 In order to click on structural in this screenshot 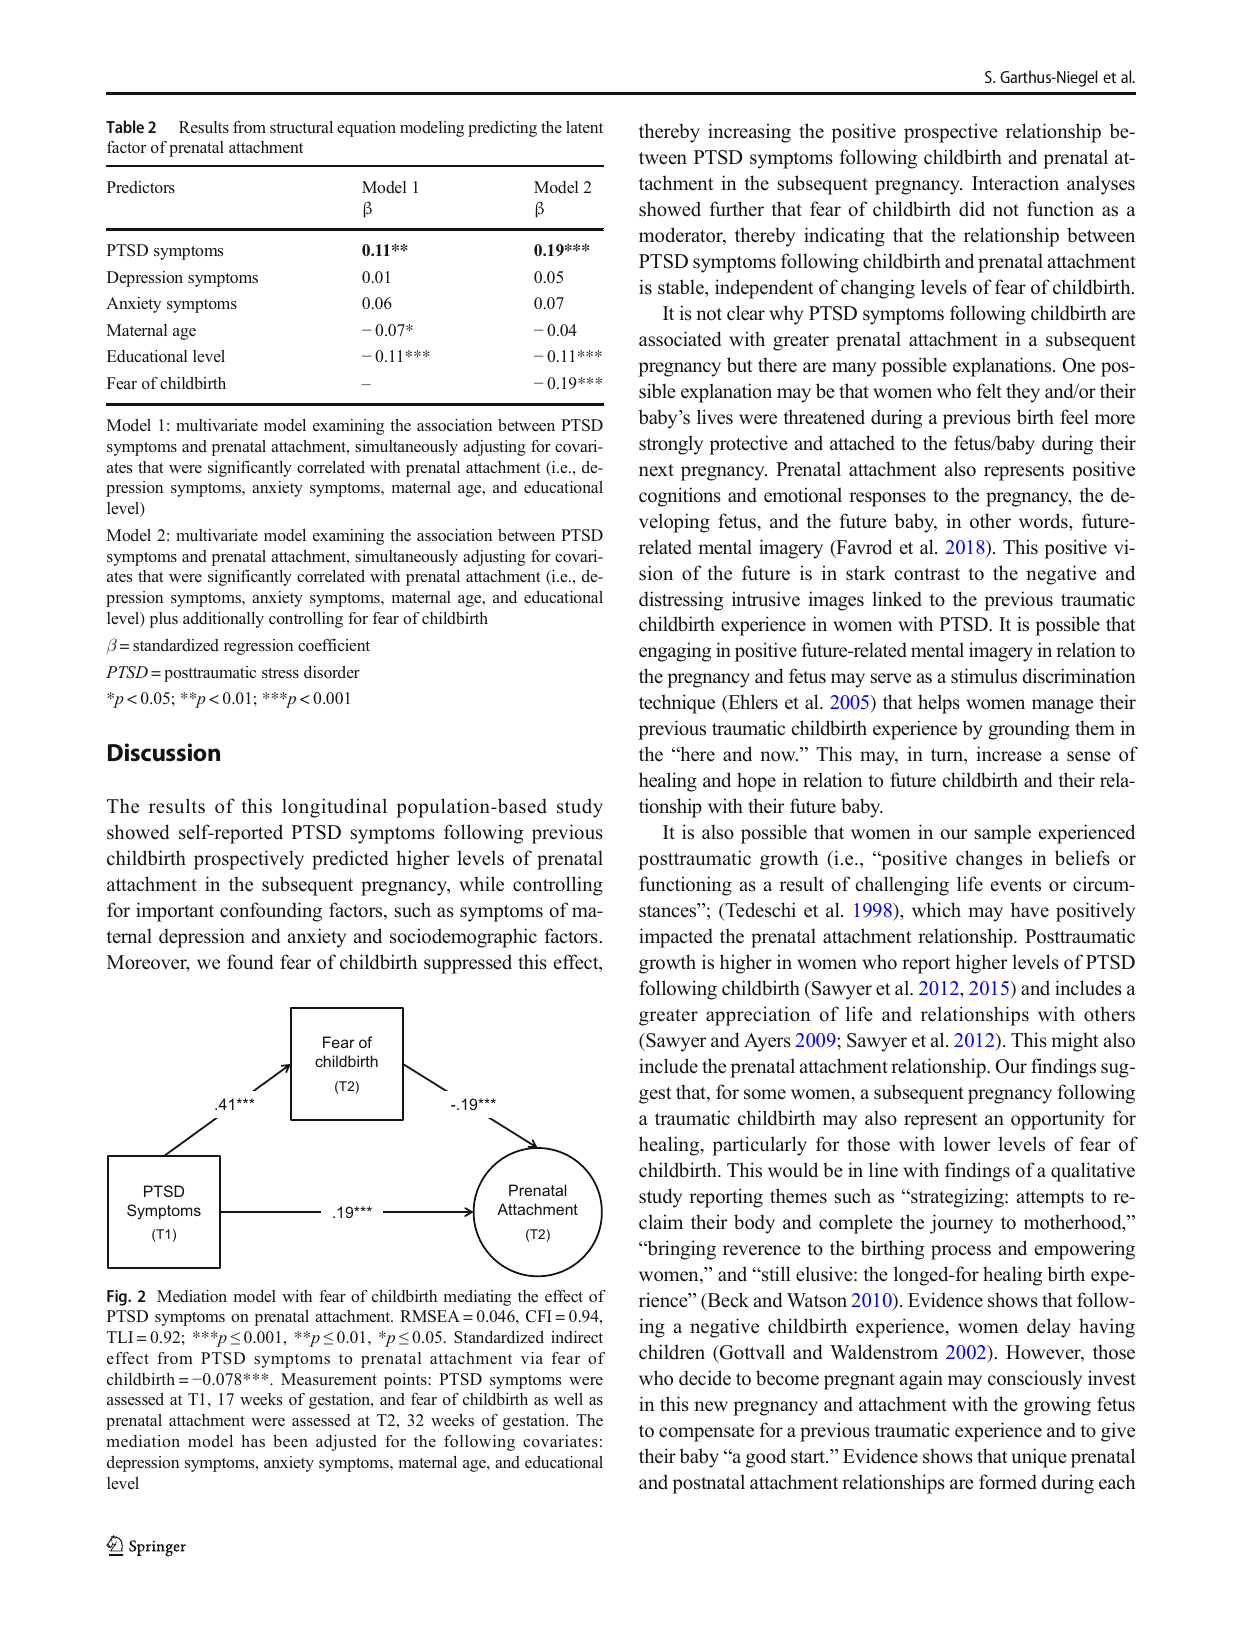, I will do `click(301, 127)`.
